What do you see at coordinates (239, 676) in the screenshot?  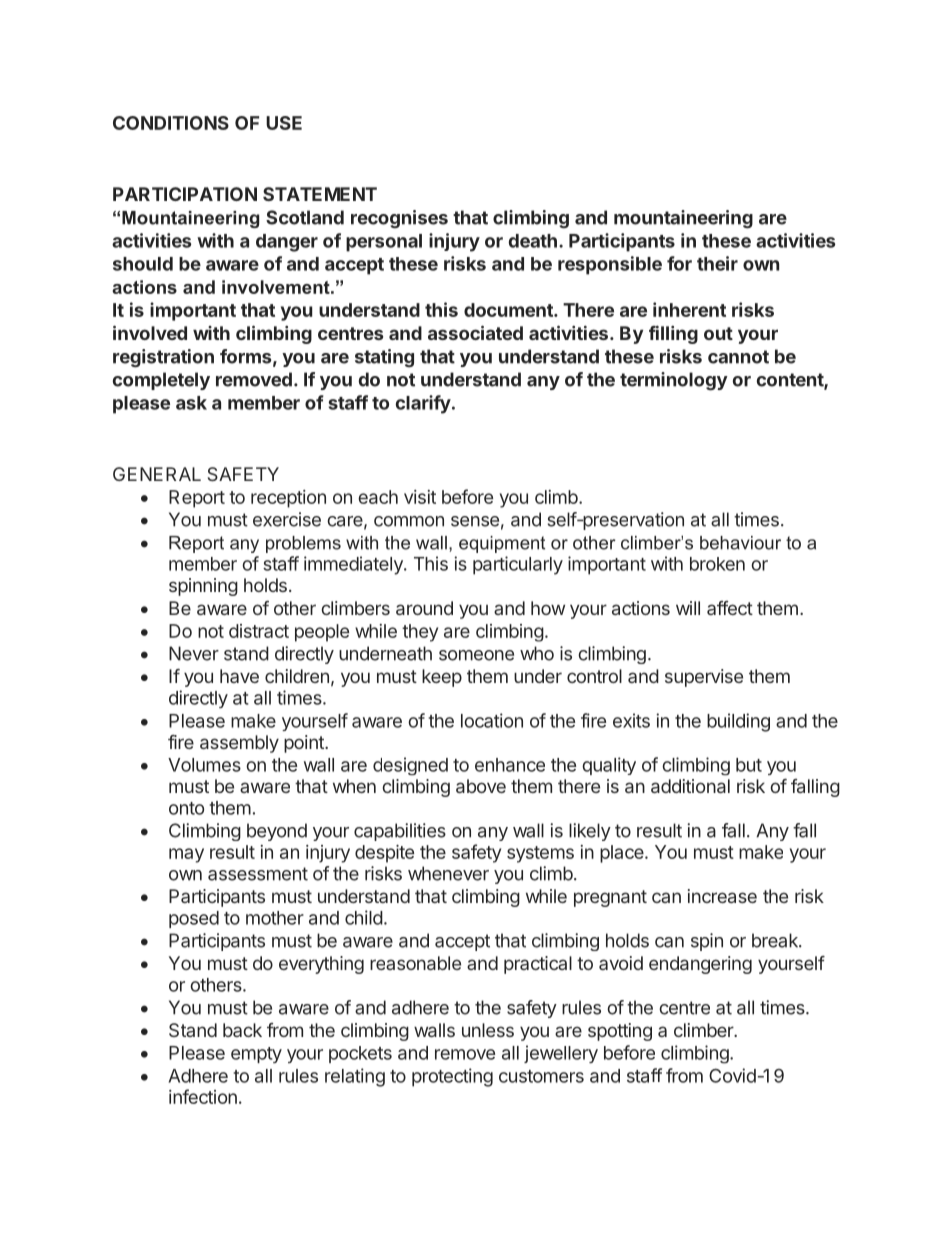 I see `have` at bounding box center [239, 676].
